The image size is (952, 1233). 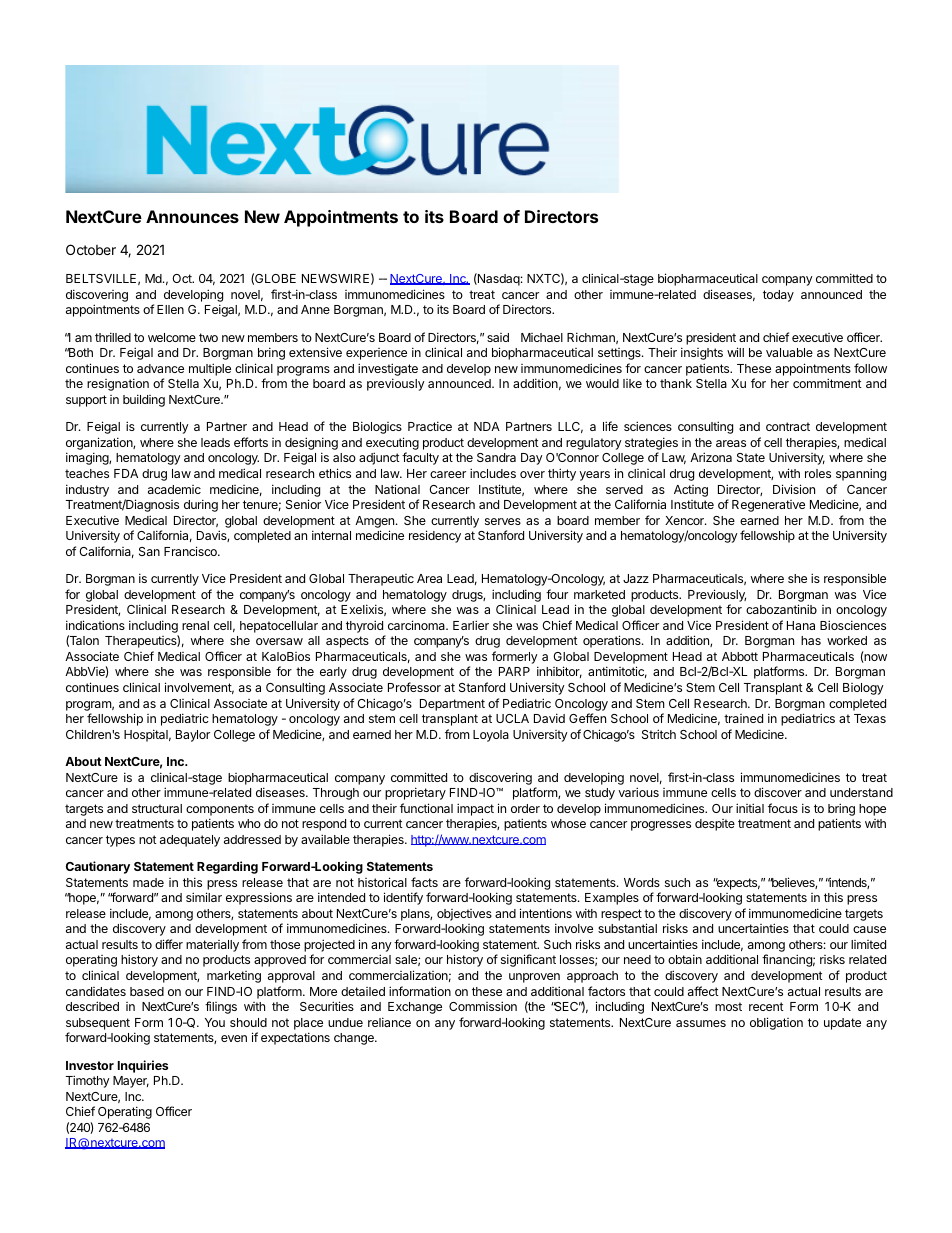 What do you see at coordinates (496, 457) in the page?
I see `Sandra` at bounding box center [496, 457].
